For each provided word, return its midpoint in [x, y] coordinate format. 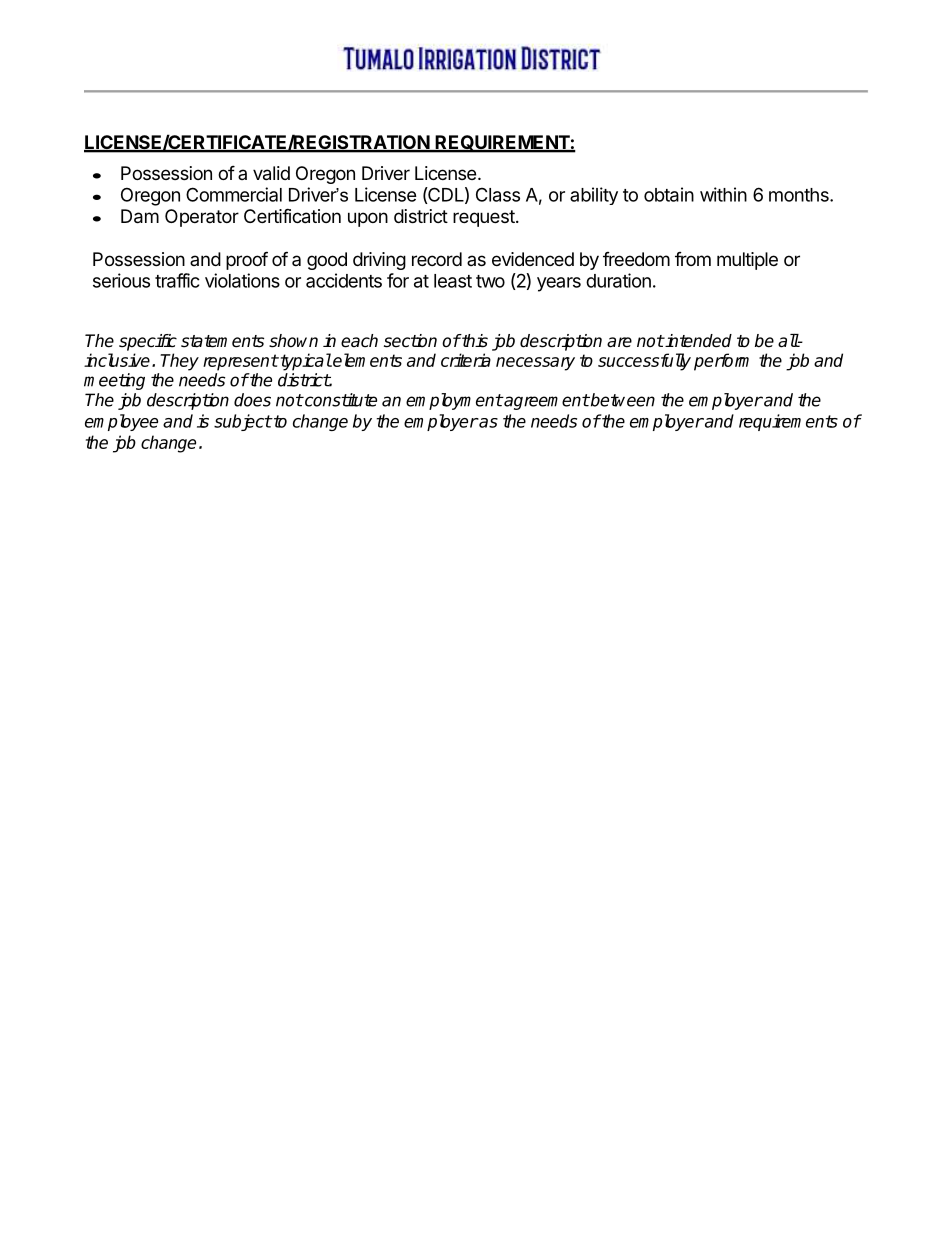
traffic [177, 280]
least [453, 281]
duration [618, 280]
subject [243, 422]
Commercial [234, 194]
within [723, 194]
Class [498, 194]
